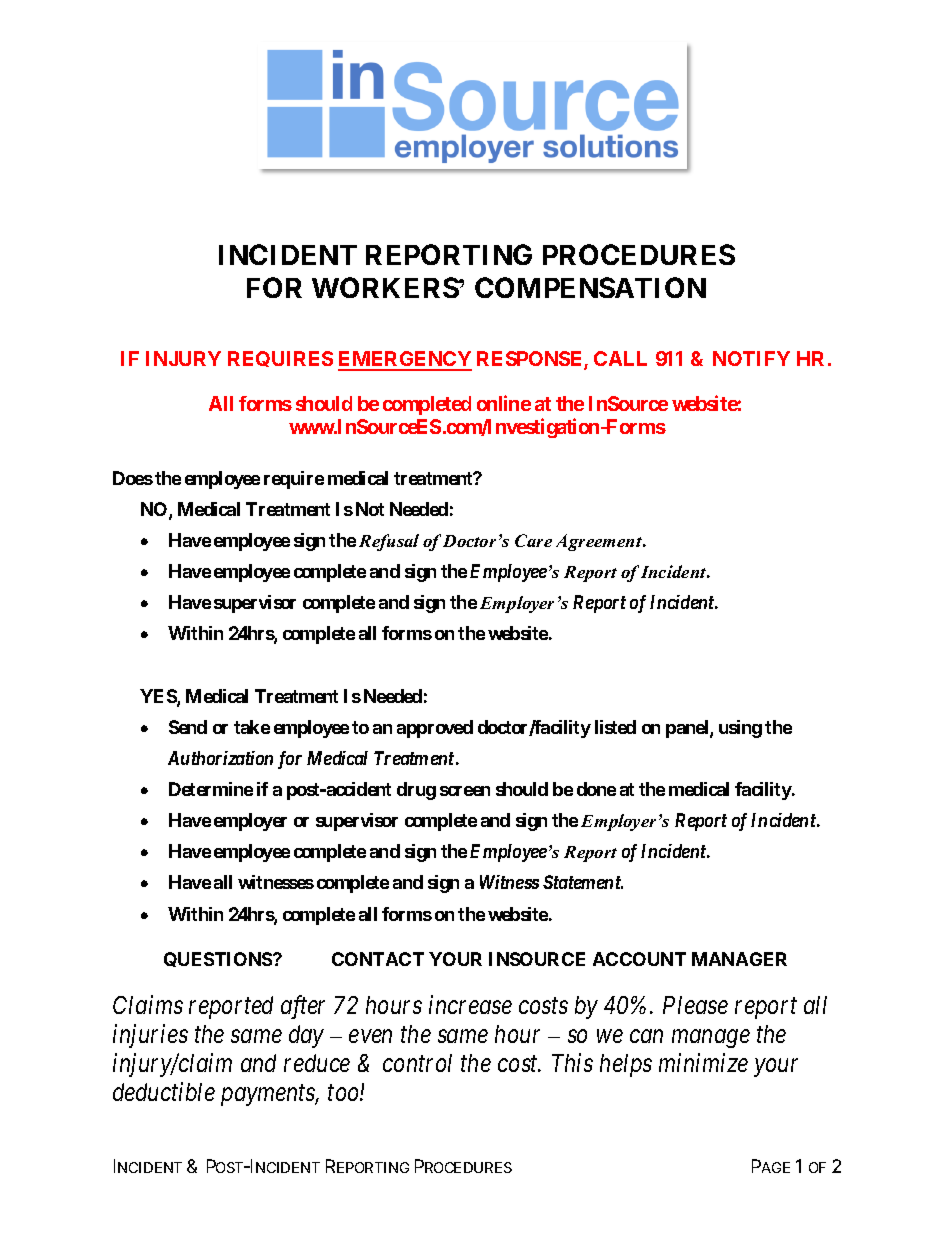 The image size is (952, 1233). I want to click on NOTIFY, so click(751, 358).
